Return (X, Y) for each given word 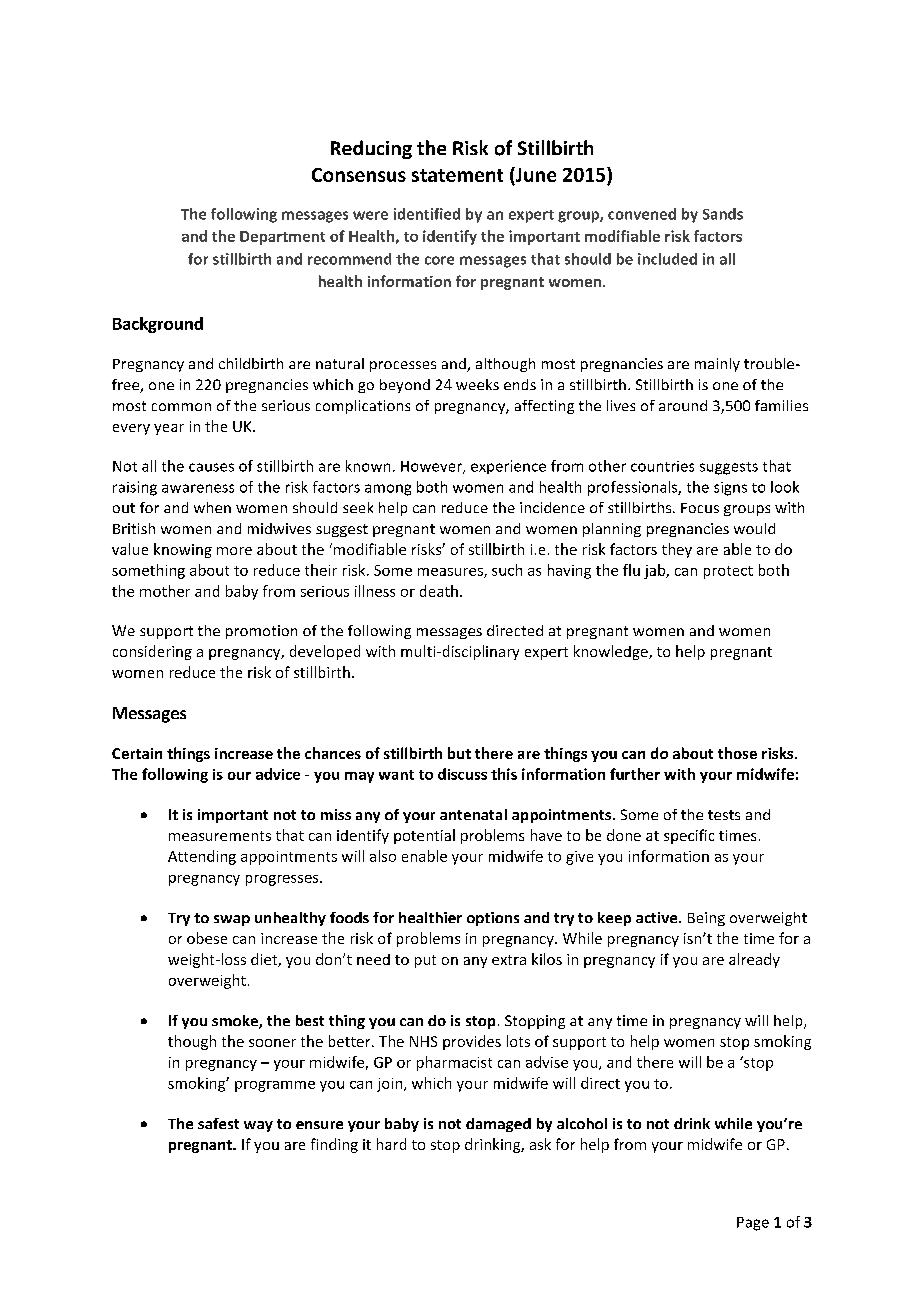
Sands (723, 214)
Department (282, 238)
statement (457, 175)
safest (218, 1123)
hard (391, 1144)
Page (753, 1224)
